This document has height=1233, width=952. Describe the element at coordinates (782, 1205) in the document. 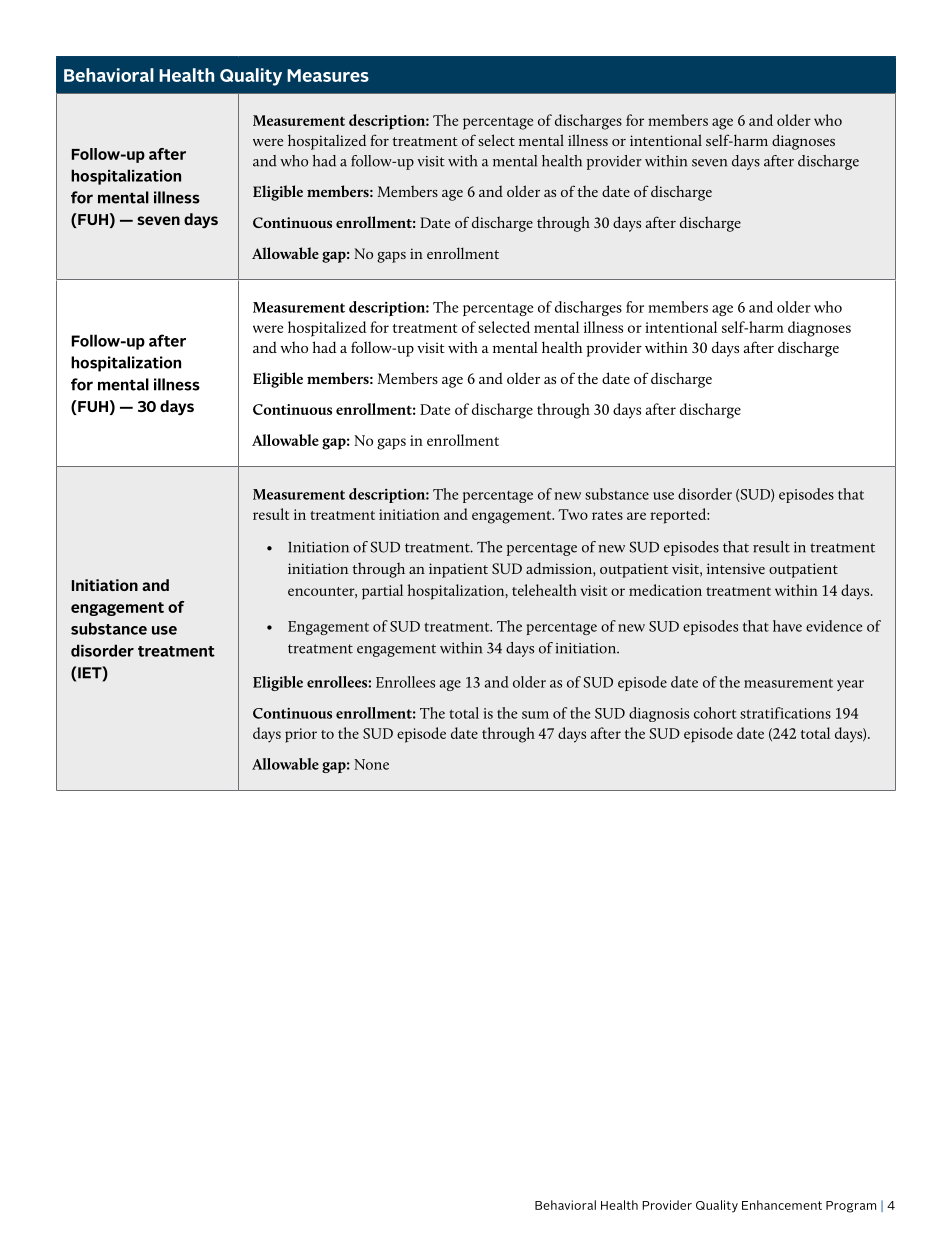

I see `Enhancement` at that location.
